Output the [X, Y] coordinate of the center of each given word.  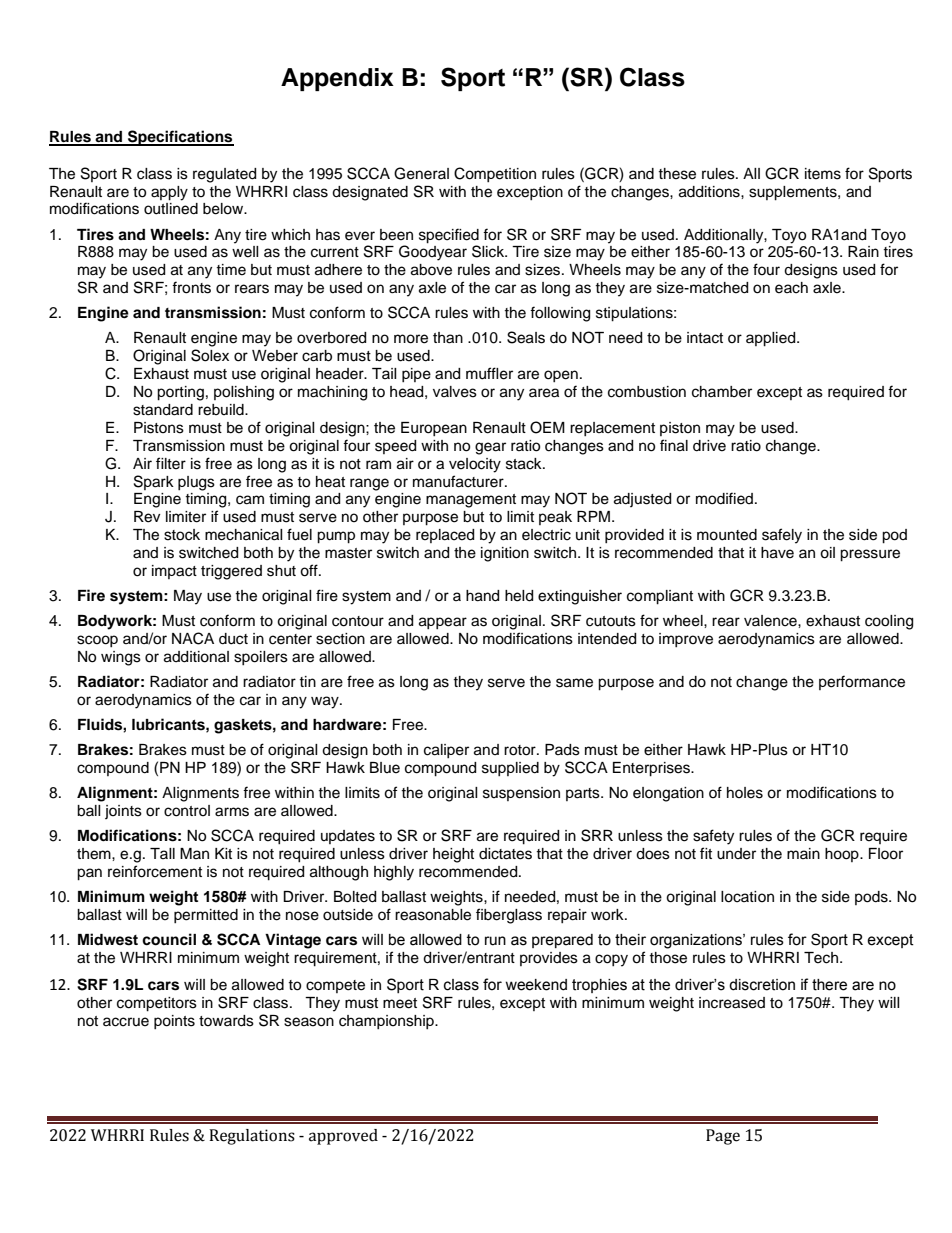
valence [771, 621]
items [823, 174]
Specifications [180, 138]
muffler [489, 373]
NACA [193, 638]
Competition [495, 174]
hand [482, 596]
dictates [505, 854]
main [803, 853]
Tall [162, 853]
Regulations [252, 1137]
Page [723, 1137]
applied [772, 339]
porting [180, 393]
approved [343, 1137]
